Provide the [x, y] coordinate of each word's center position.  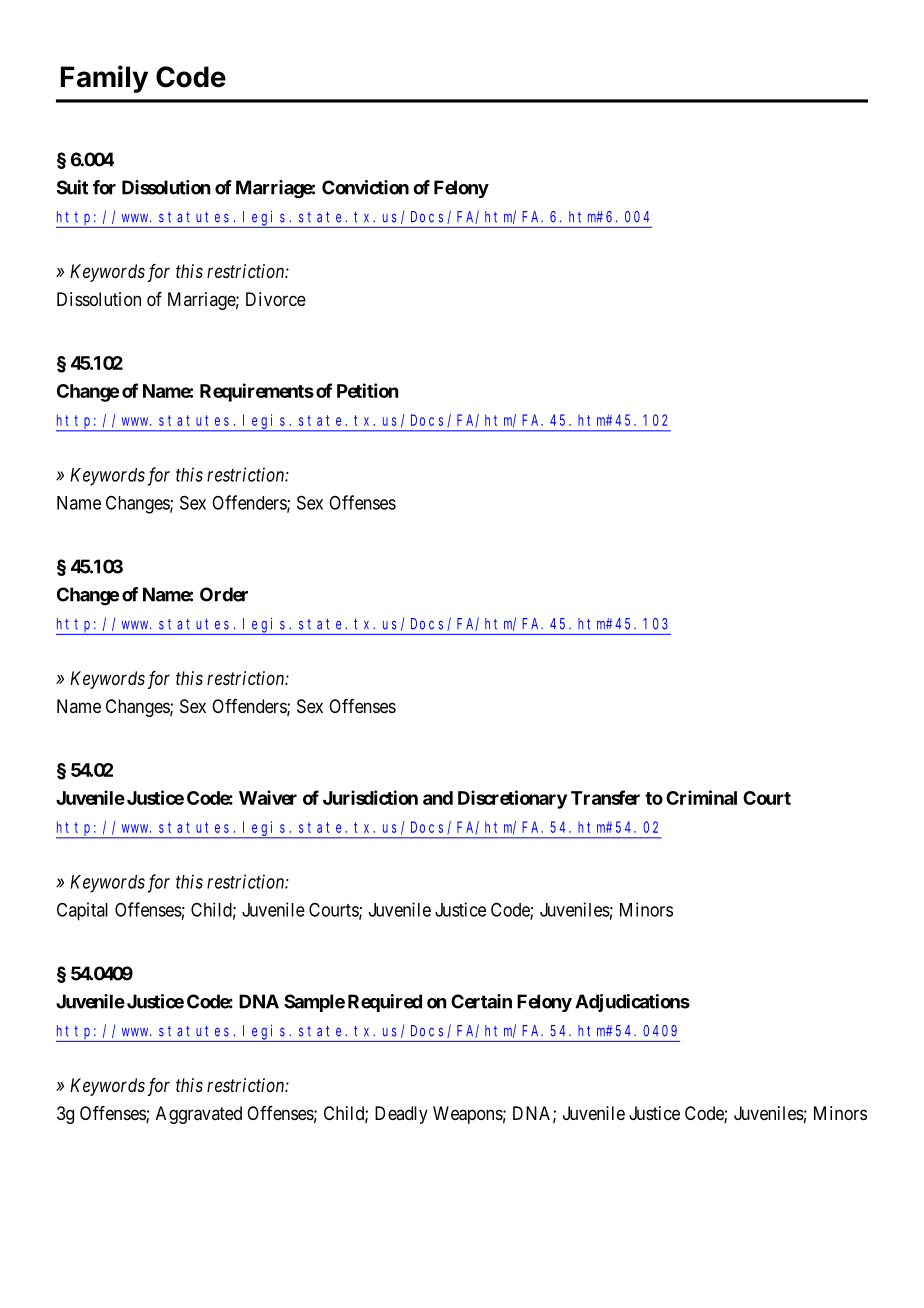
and [438, 798]
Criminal [701, 797]
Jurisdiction [370, 797]
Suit [72, 187]
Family [104, 79]
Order [224, 594]
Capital [82, 911]
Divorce [276, 299]
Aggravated [199, 1115]
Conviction [365, 187]
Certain [481, 1001]
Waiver [268, 797]
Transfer [605, 797]
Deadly [401, 1115]
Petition [367, 390]
